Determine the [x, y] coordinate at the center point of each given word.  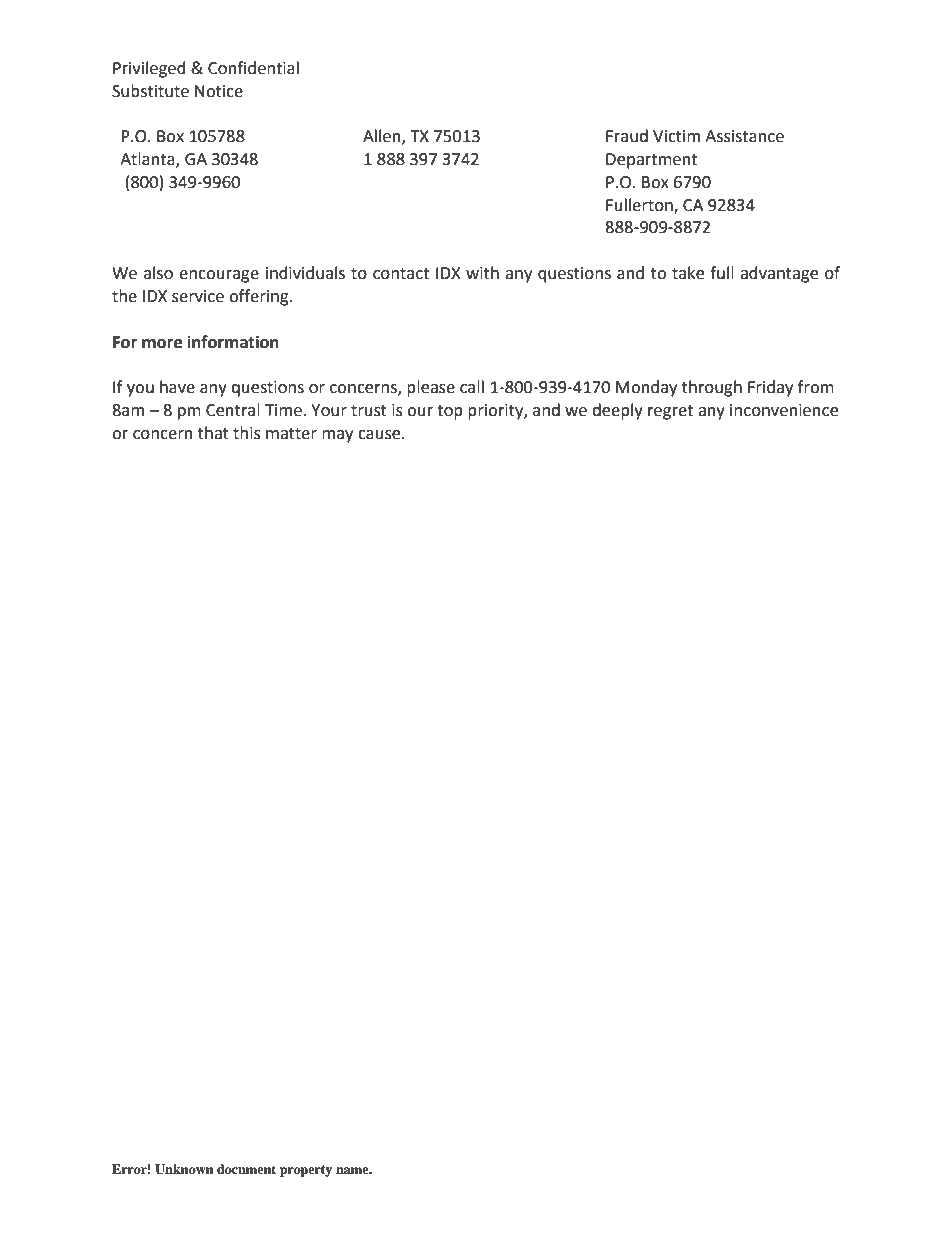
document [246, 1169]
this [247, 433]
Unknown [184, 1169]
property [306, 1171]
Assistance [744, 136]
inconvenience [784, 410]
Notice [219, 91]
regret [670, 412]
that [213, 433]
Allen [383, 137]
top [450, 412]
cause [380, 435]
